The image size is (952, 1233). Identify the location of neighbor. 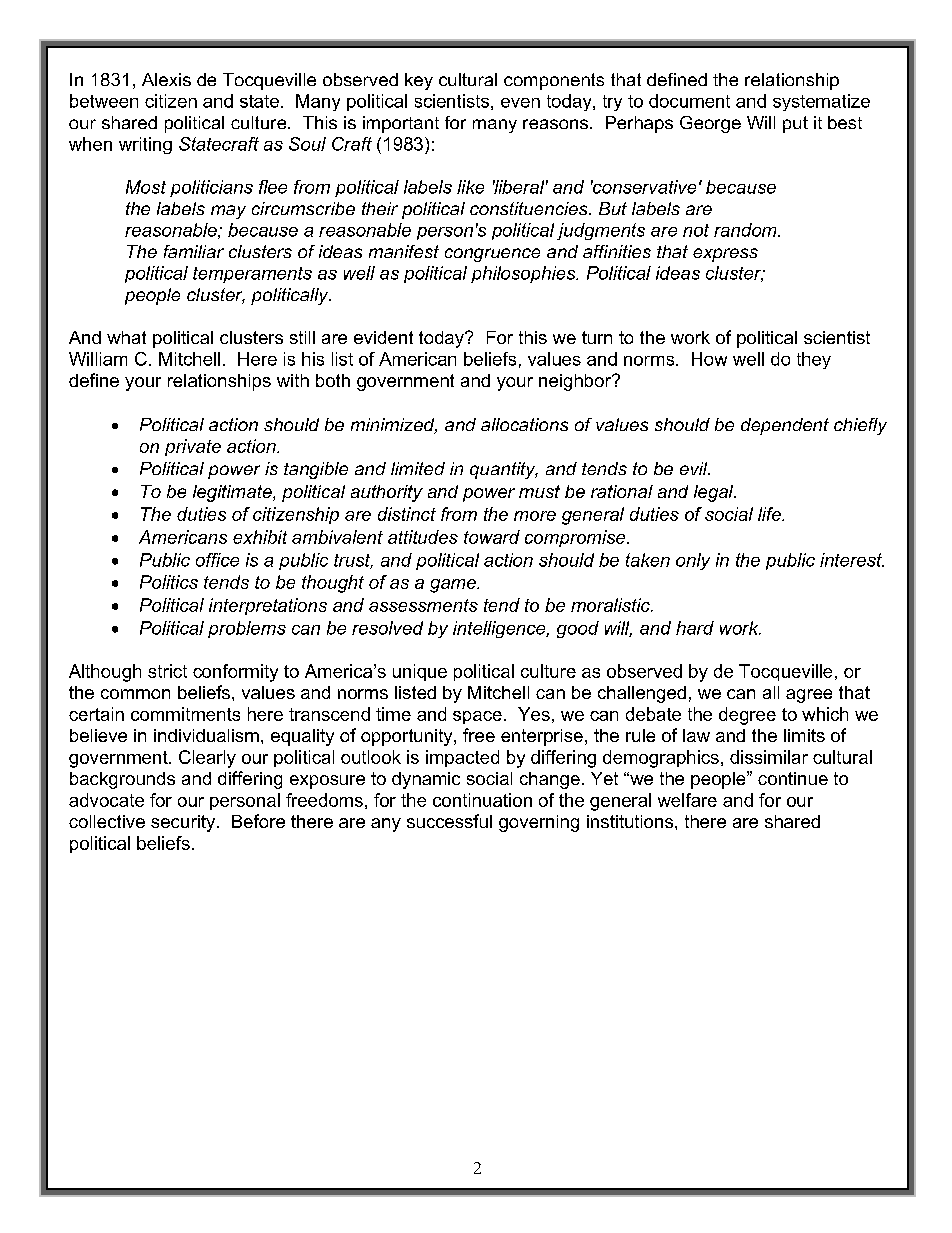
(576, 382).
